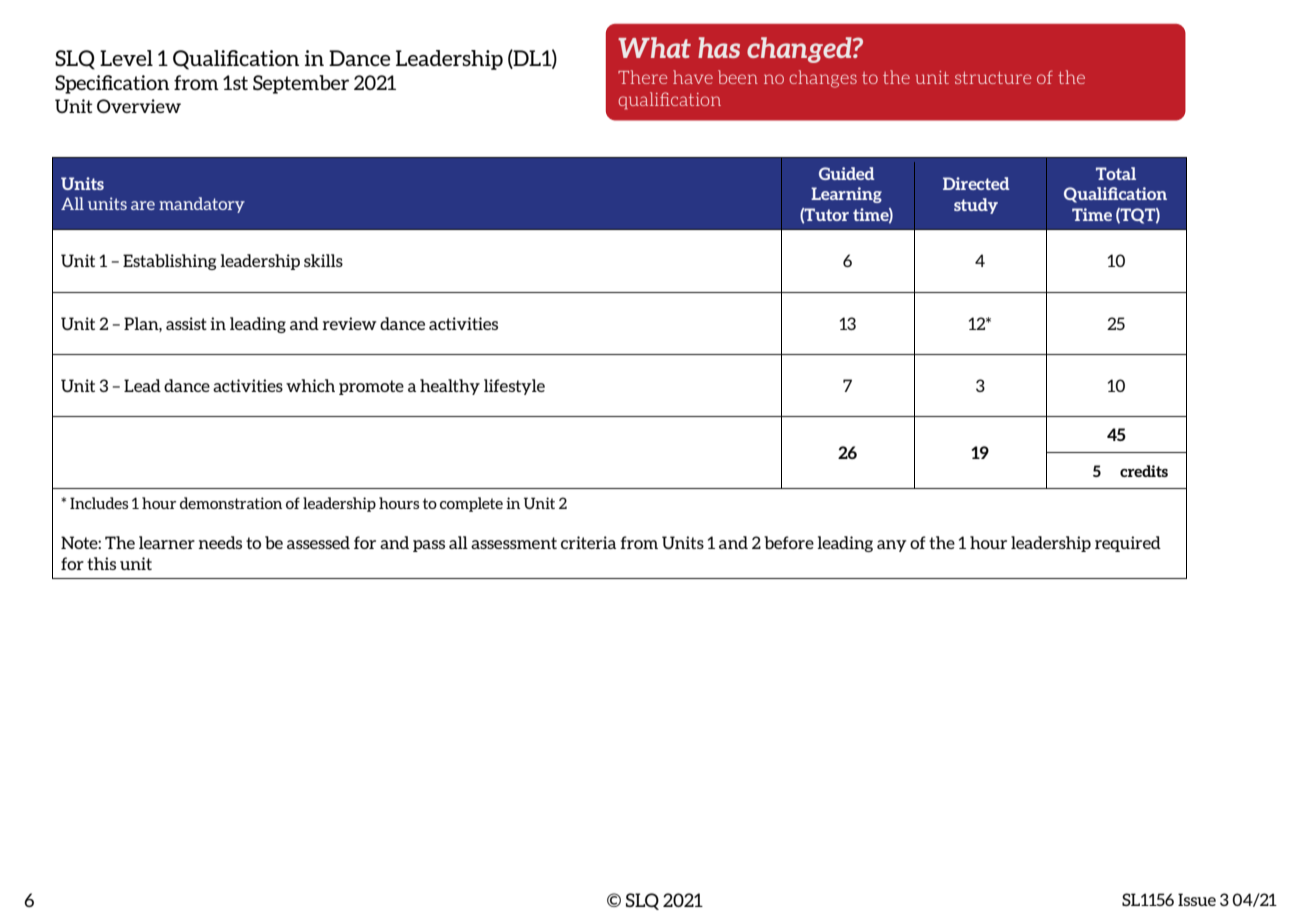 The image size is (1308, 924). I want to click on There, so click(642, 77).
